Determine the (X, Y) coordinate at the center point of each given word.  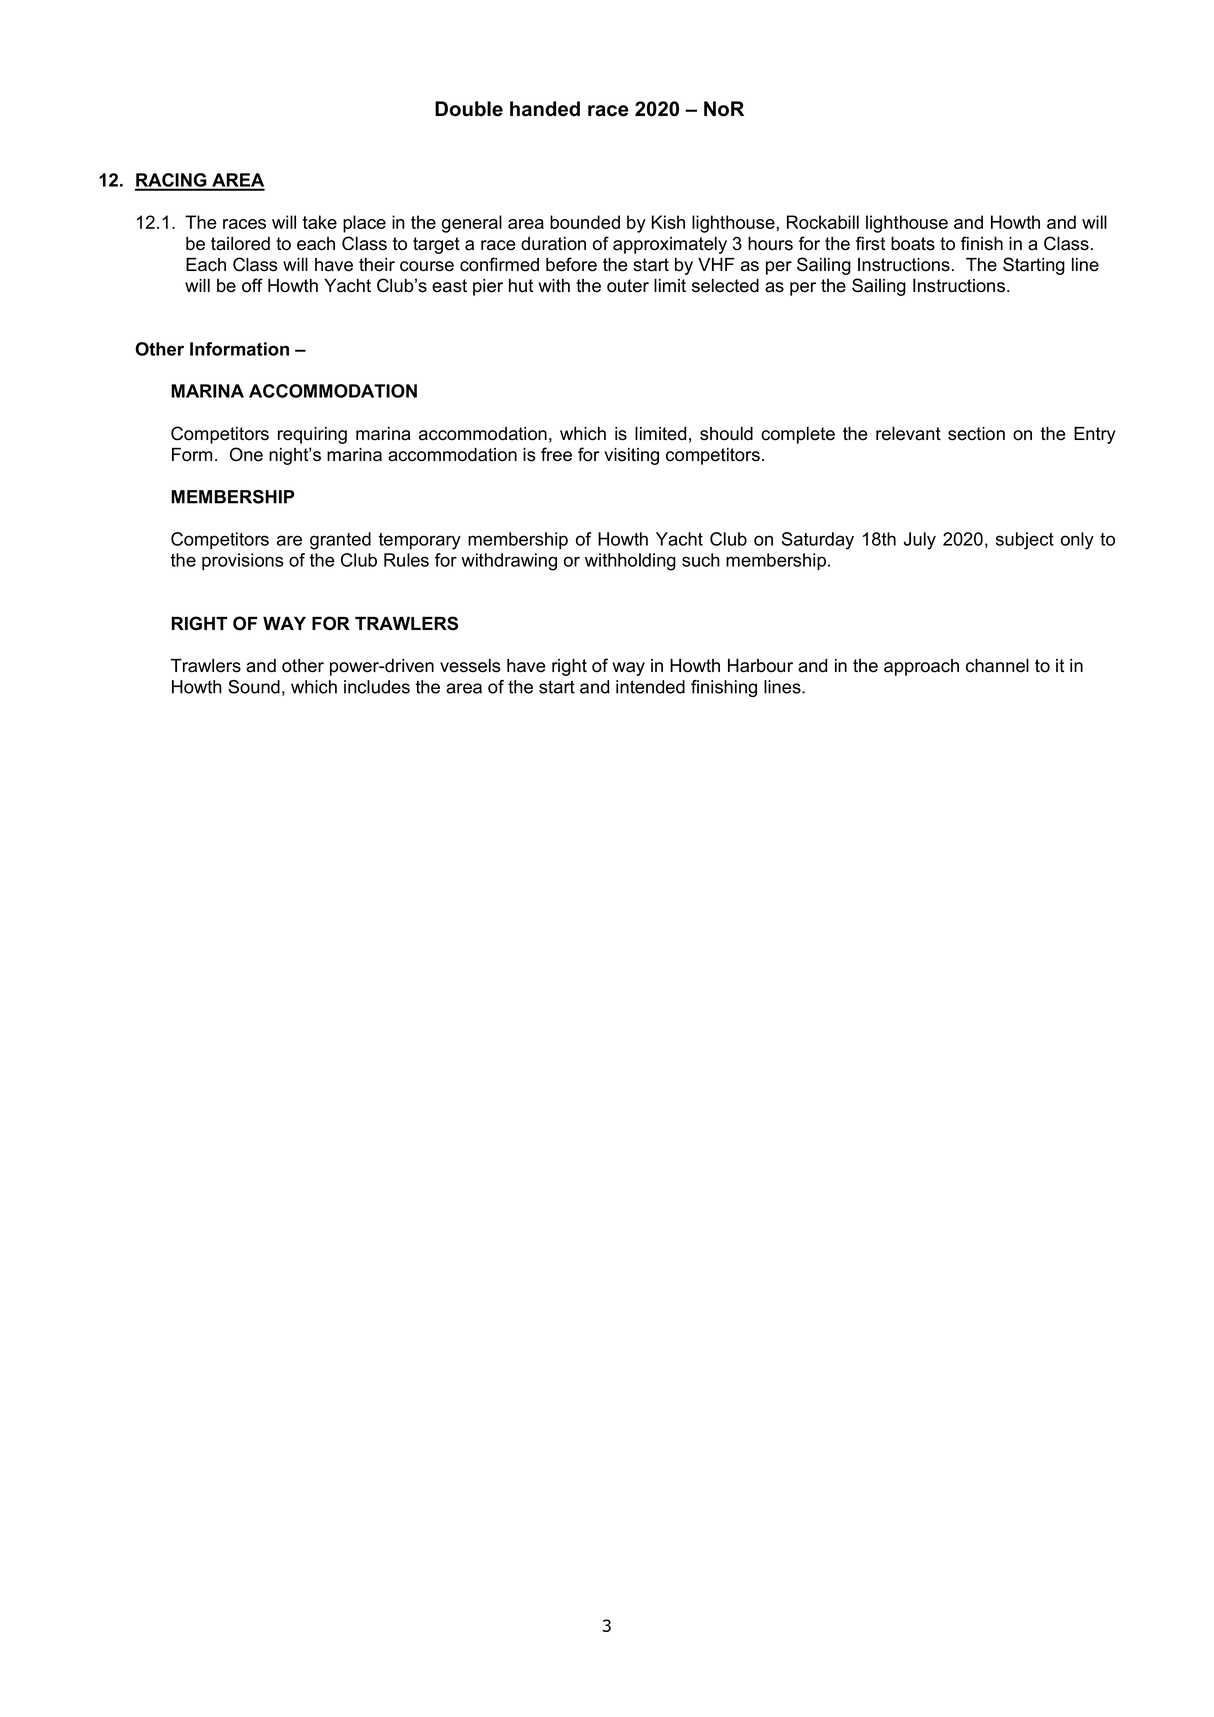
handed (545, 109)
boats (913, 244)
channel (997, 666)
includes (377, 687)
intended (650, 687)
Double (469, 109)
